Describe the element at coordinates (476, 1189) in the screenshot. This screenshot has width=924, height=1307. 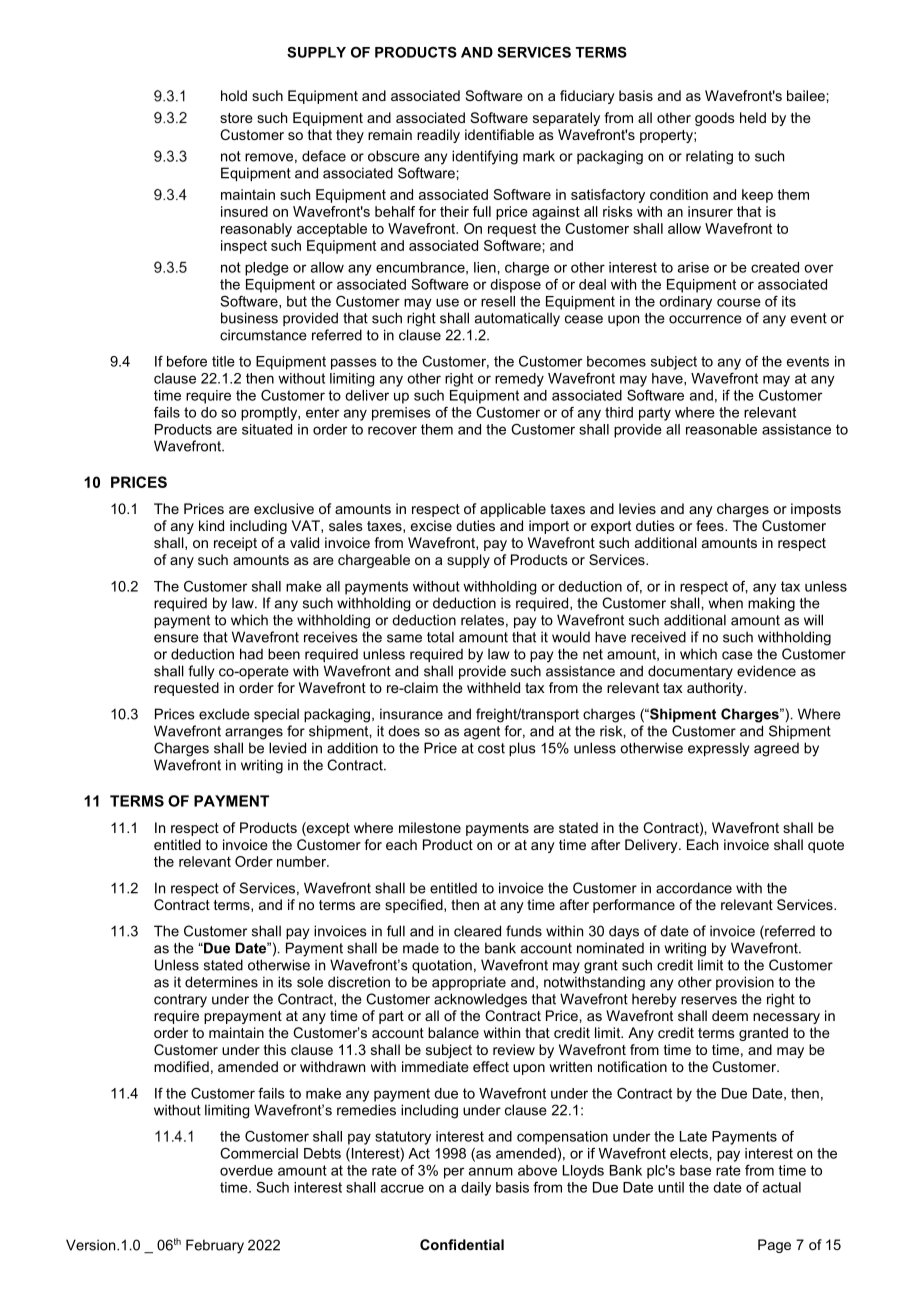
I see `daily` at that location.
